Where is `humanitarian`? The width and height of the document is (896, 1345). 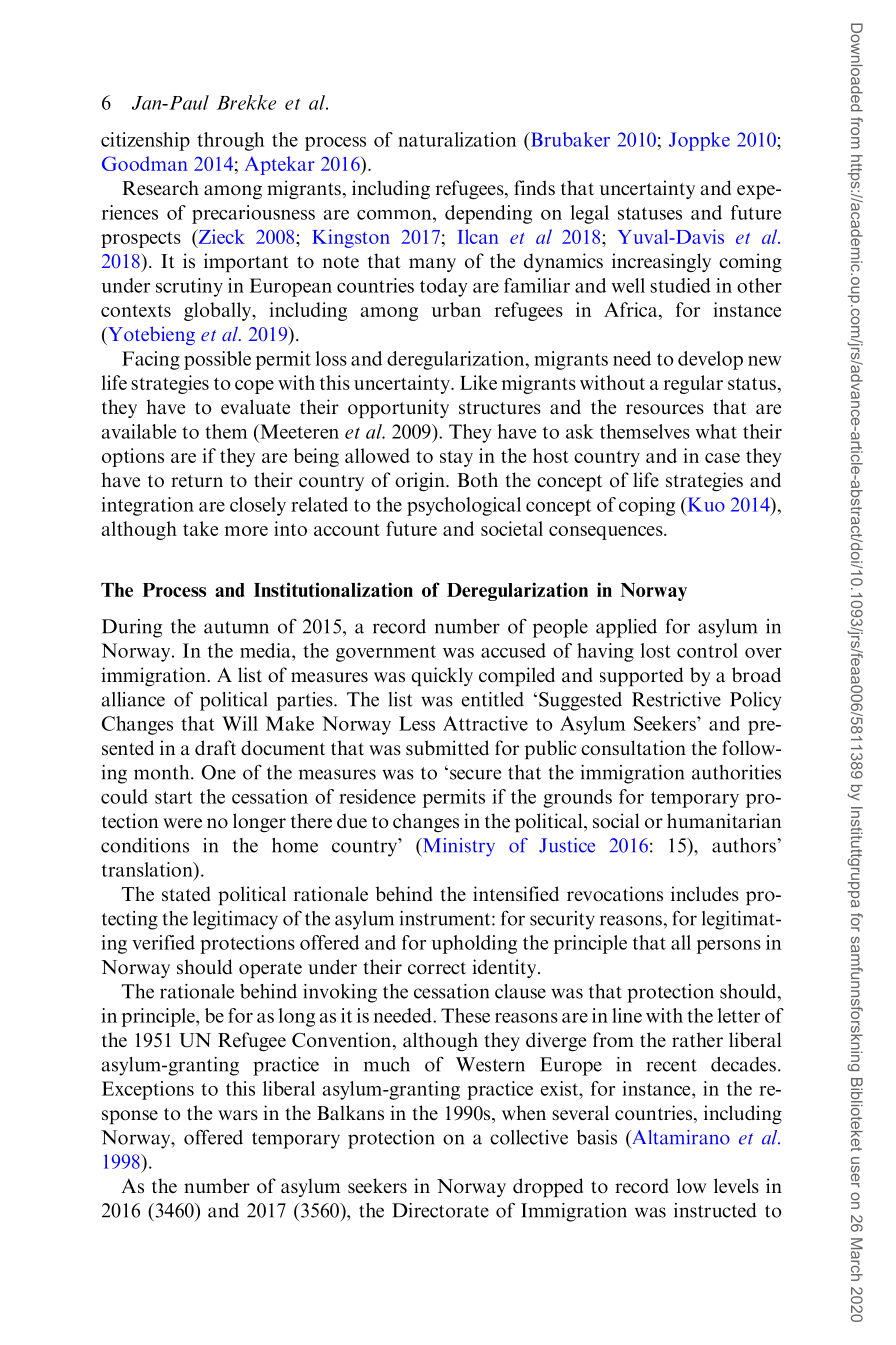 humanitarian is located at coordinates (724, 820).
